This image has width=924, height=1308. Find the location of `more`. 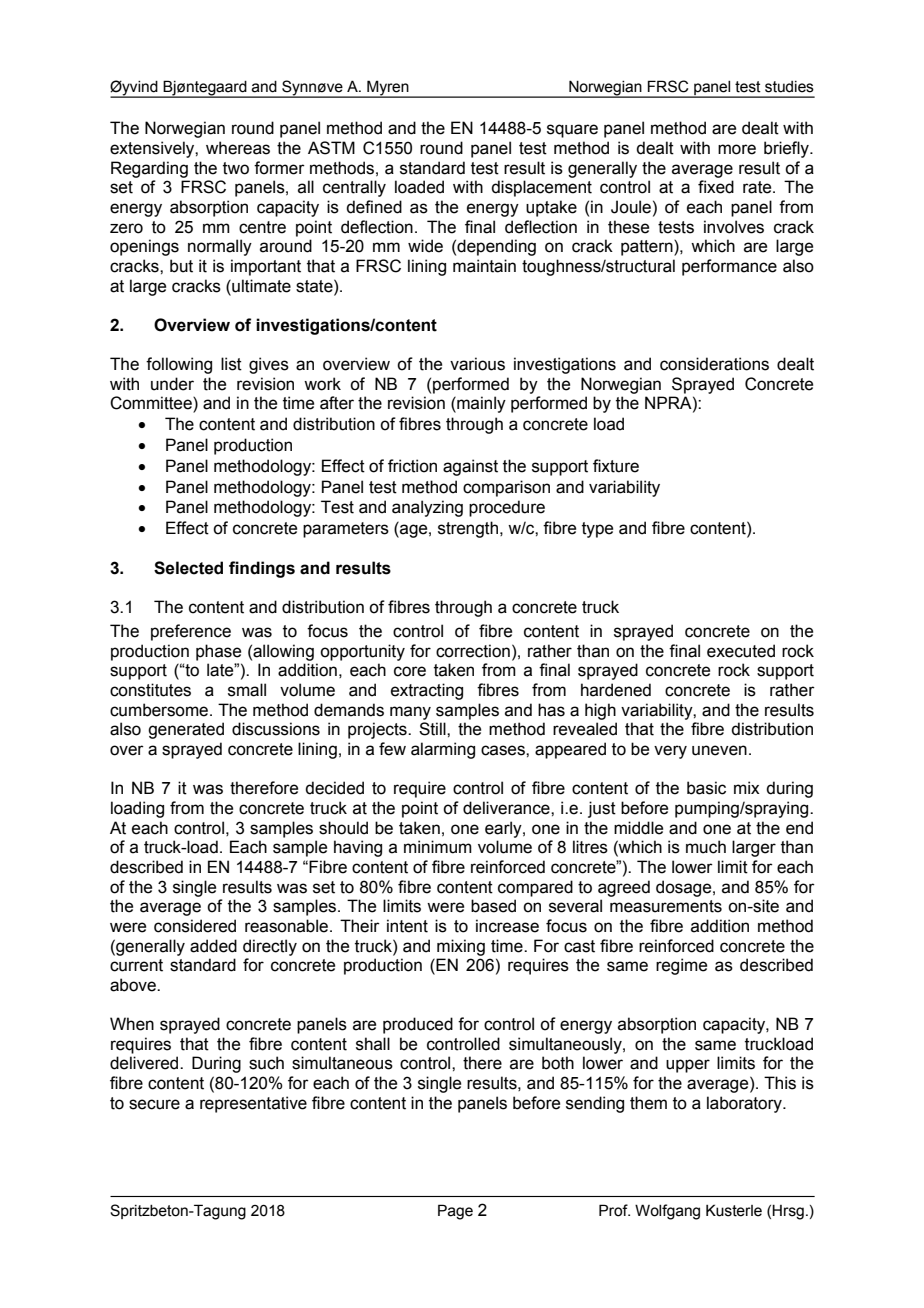

more is located at coordinates (737, 149).
